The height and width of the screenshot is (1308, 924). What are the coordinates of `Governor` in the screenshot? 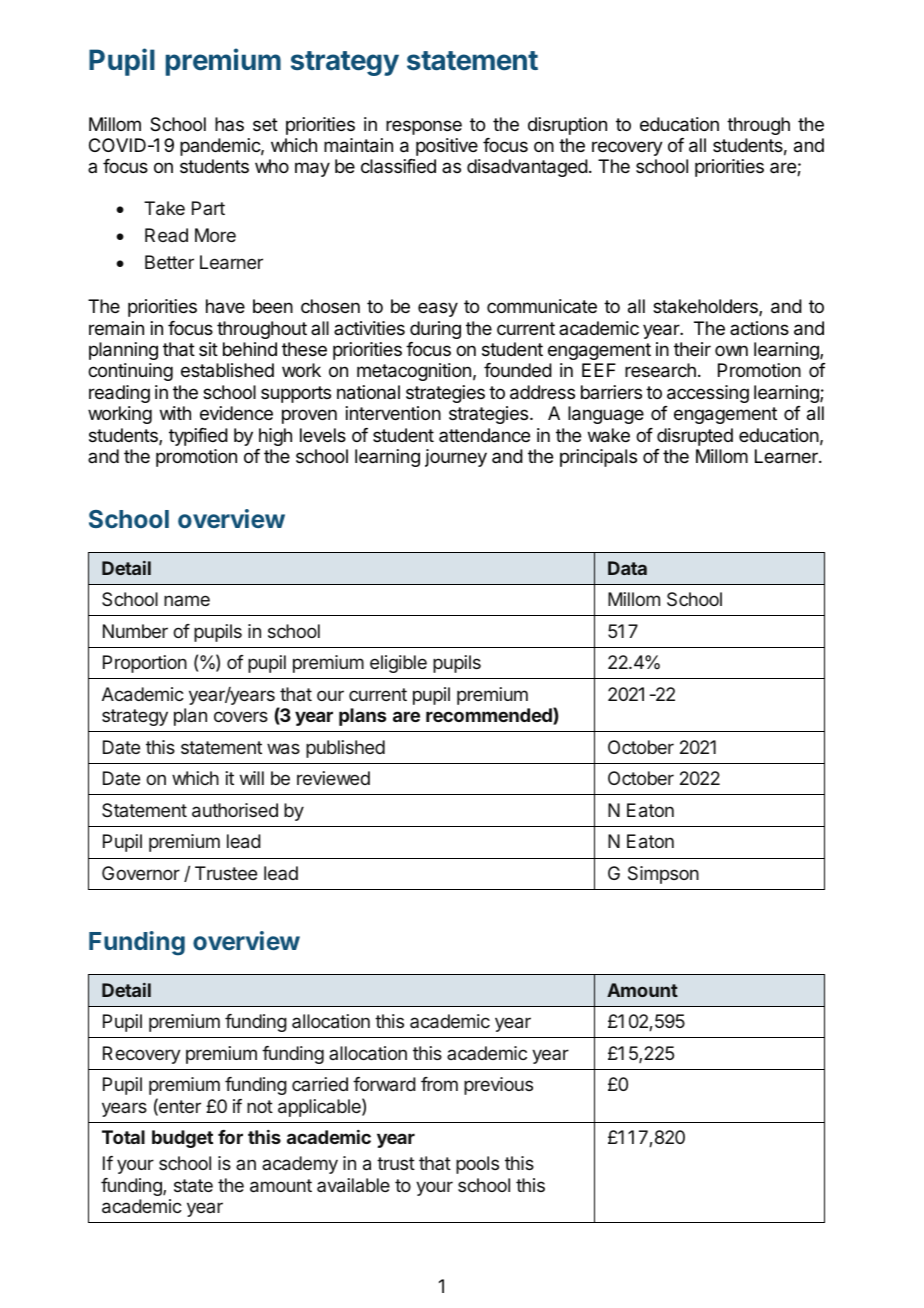 It's located at (141, 873).
